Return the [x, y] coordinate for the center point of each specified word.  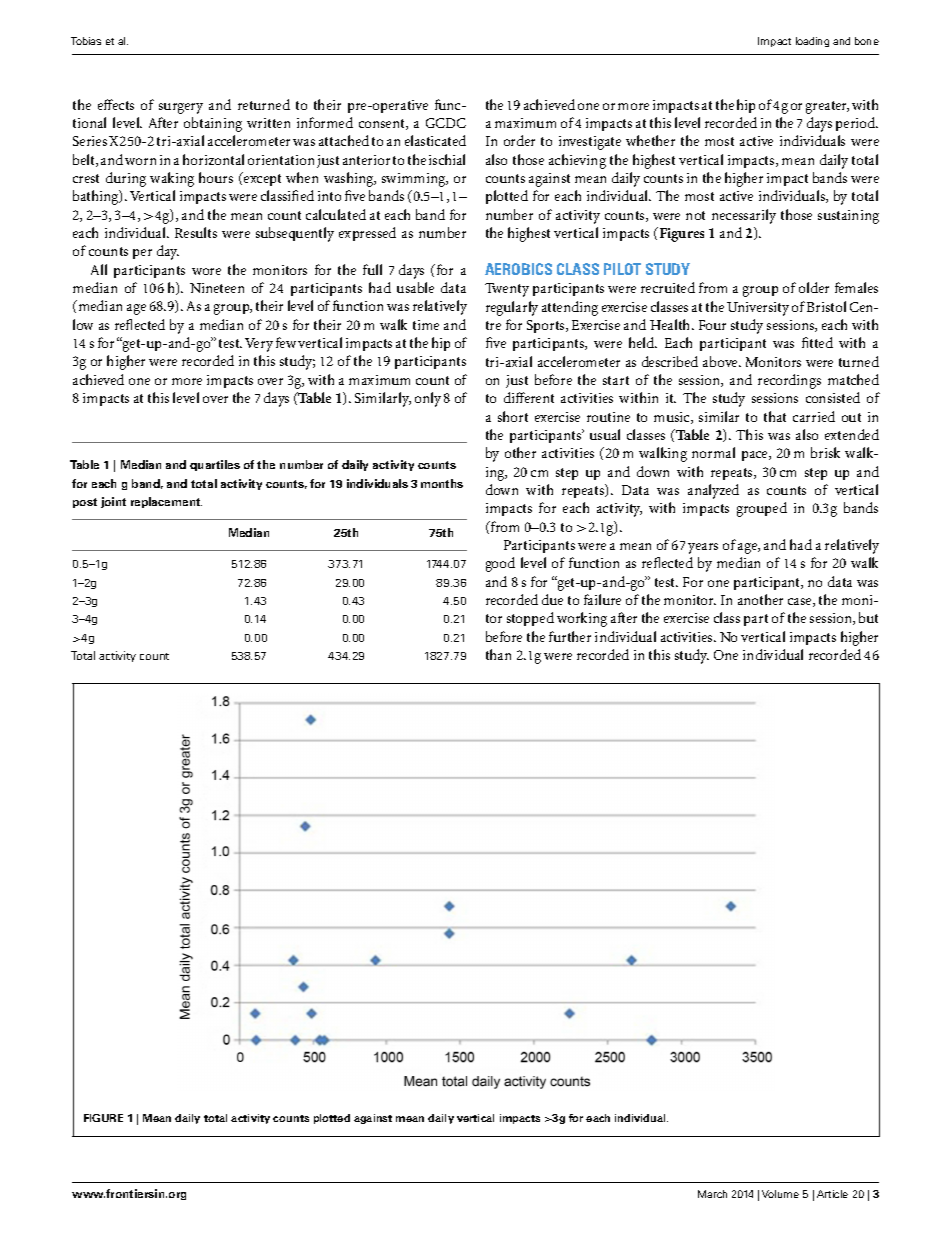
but [868, 617]
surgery [181, 108]
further [570, 636]
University [758, 309]
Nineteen [217, 288]
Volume [780, 1194]
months [442, 483]
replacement [166, 502]
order [519, 140]
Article [832, 1194]
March [712, 1194]
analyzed [713, 491]
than [498, 654]
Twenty [507, 290]
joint [113, 502]
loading [812, 42]
